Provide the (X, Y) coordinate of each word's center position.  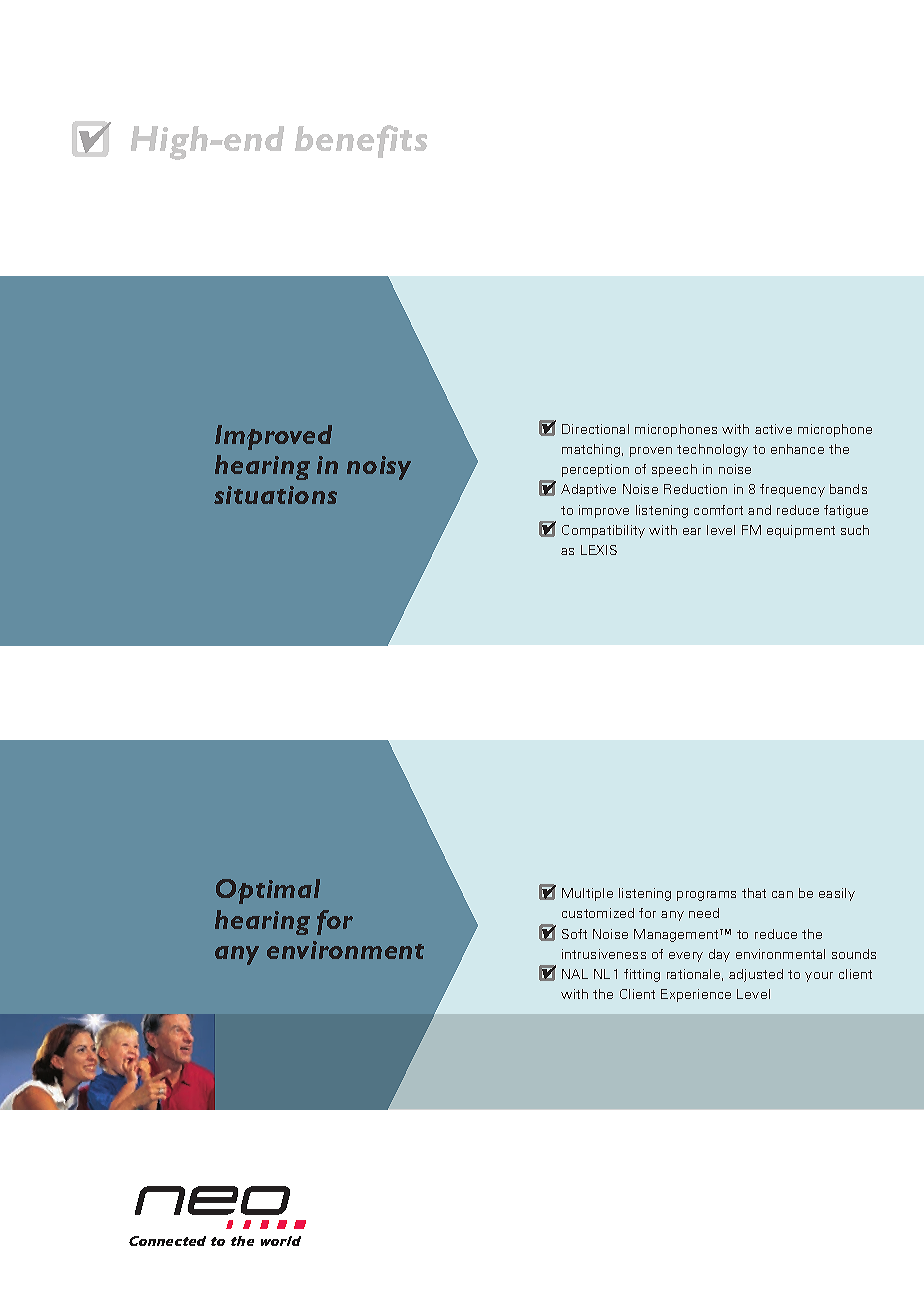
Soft (574, 934)
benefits (361, 141)
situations (275, 495)
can (782, 894)
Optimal (268, 891)
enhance (797, 449)
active (773, 429)
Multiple (587, 894)
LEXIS (599, 550)
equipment (801, 531)
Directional (595, 429)
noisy (379, 468)
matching (591, 450)
